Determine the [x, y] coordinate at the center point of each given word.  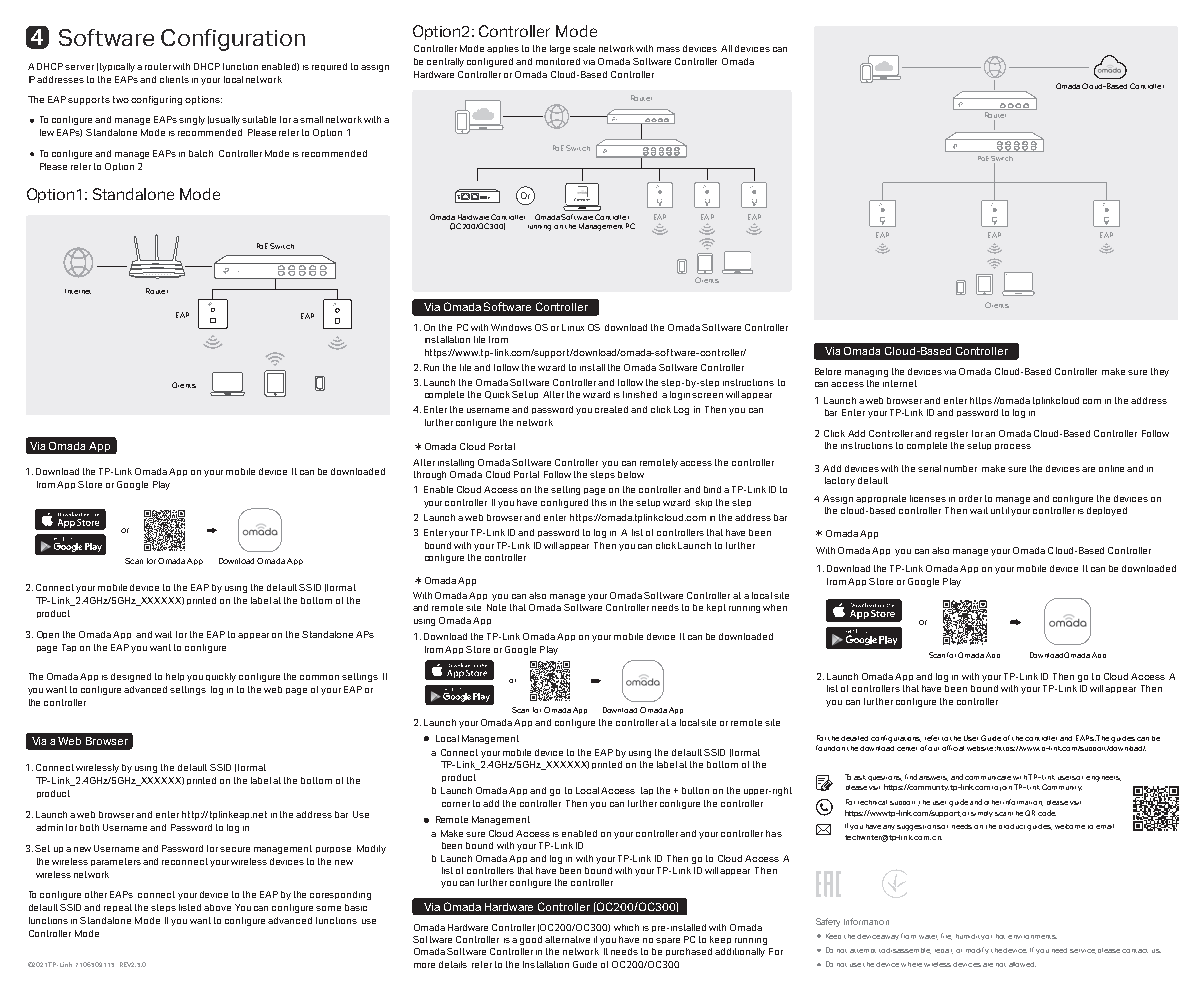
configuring [156, 100]
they [1160, 372]
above [217, 907]
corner [456, 804]
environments [1032, 937]
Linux [573, 327]
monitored [558, 61]
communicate [988, 778]
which [626, 927]
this [599, 502]
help [175, 677]
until [1000, 510]
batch [201, 153]
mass [668, 49]
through [430, 475]
